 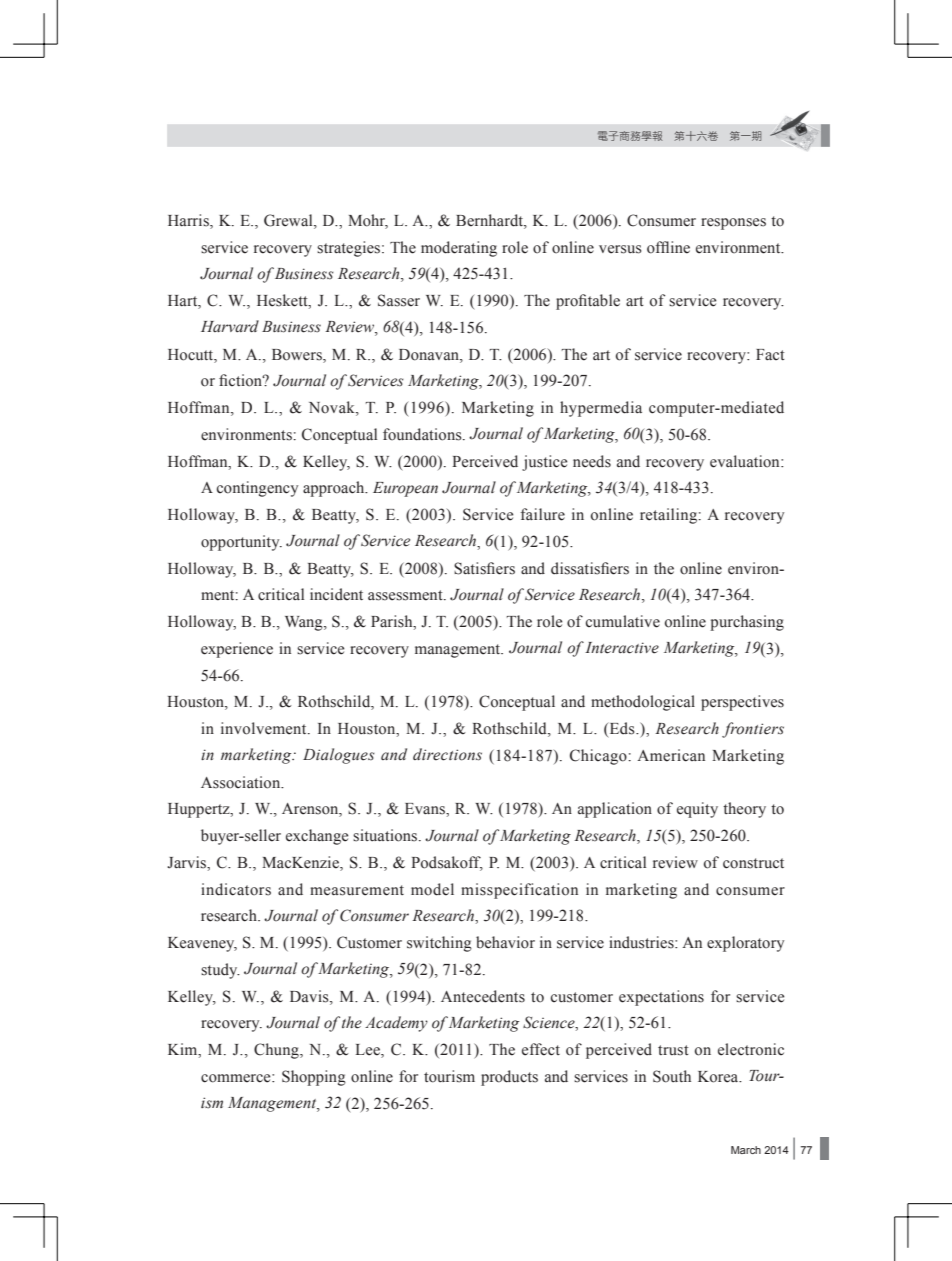 What do you see at coordinates (543, 514) in the screenshot?
I see `failure` at bounding box center [543, 514].
